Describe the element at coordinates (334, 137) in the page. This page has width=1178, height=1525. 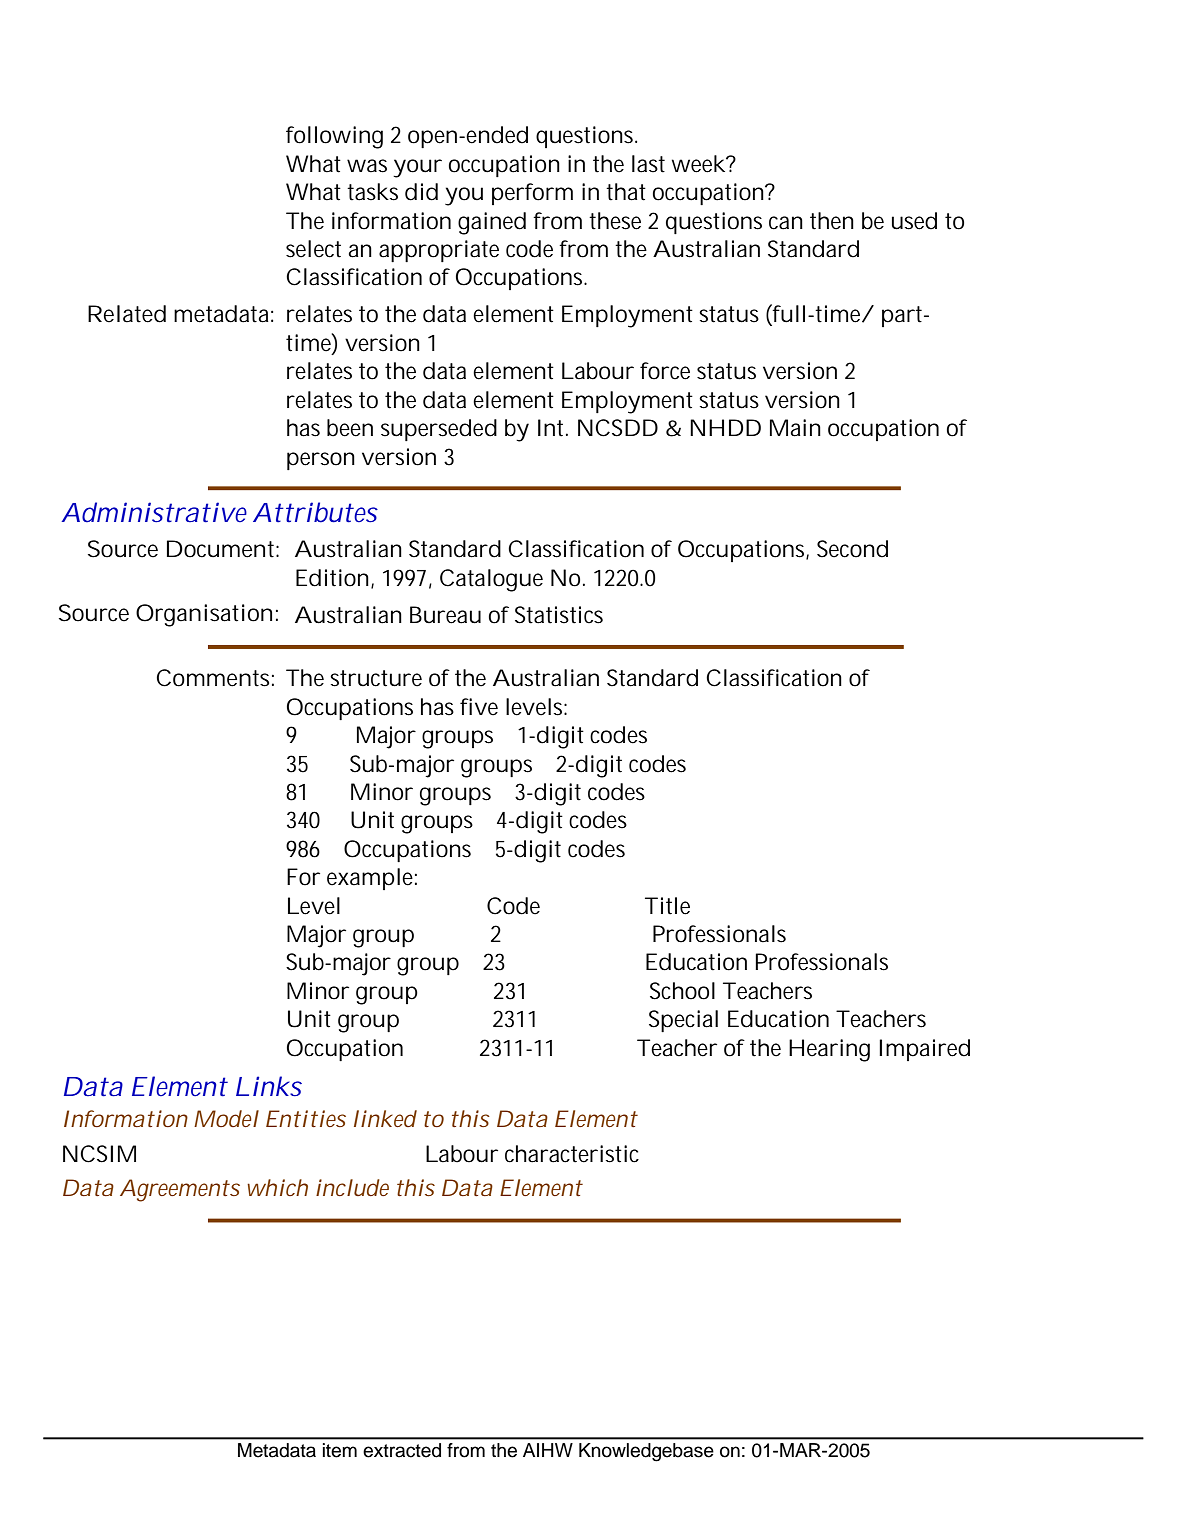
I see `following` at that location.
